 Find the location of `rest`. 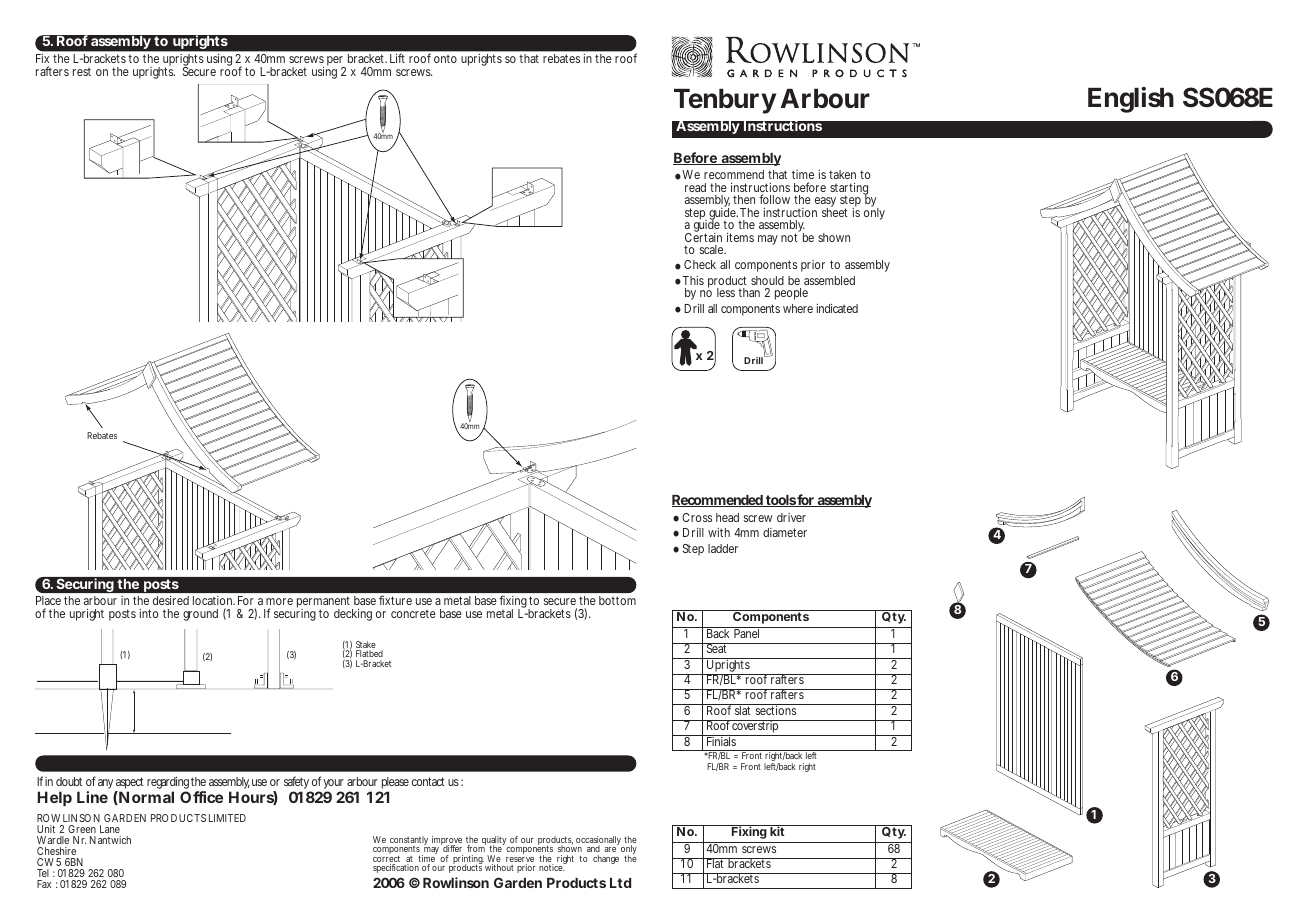

rest is located at coordinates (82, 72).
